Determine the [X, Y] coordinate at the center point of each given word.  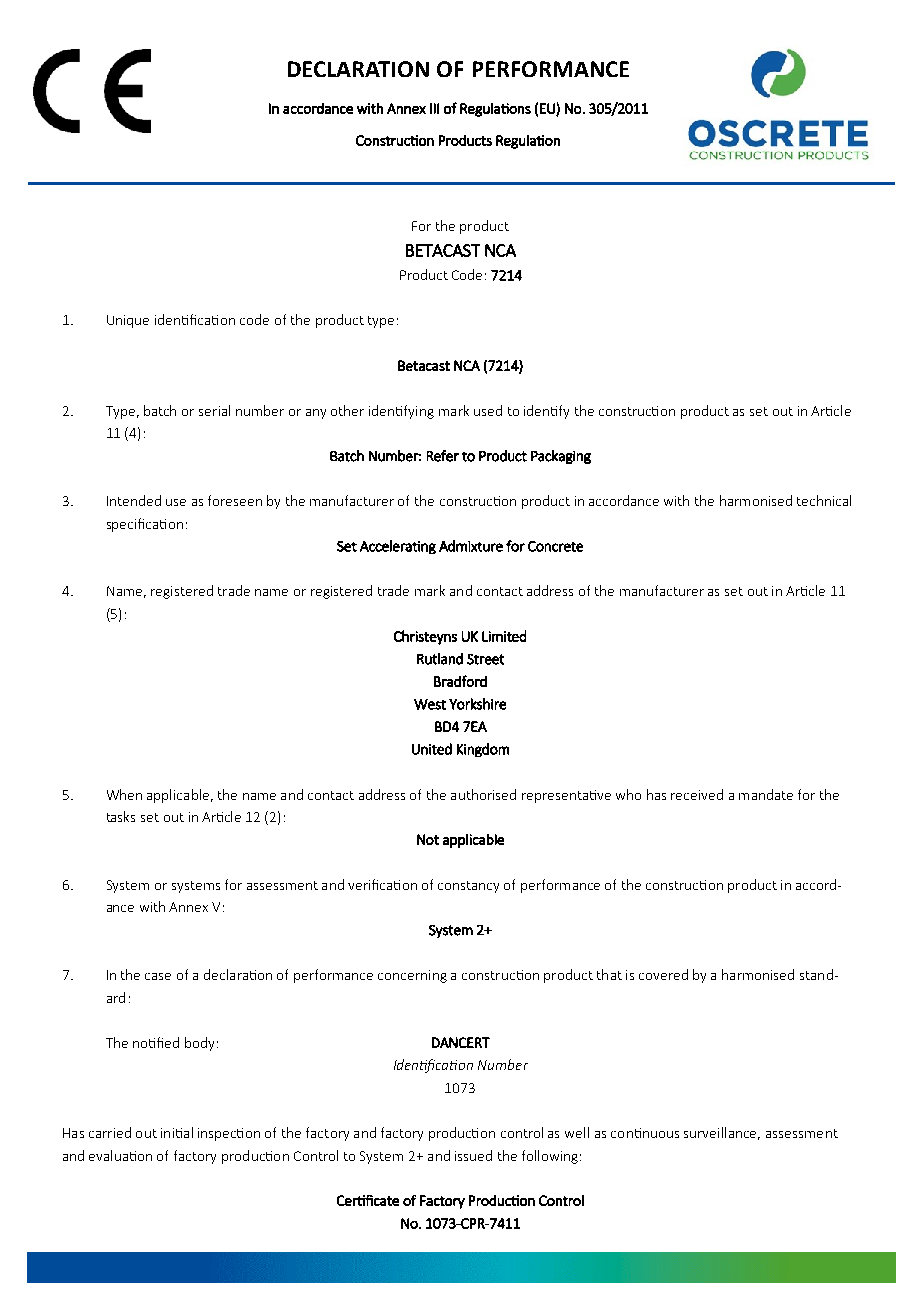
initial [177, 1132]
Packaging [561, 457]
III [434, 108]
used [488, 410]
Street [485, 659]
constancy [468, 887]
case [158, 976]
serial [214, 410]
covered [663, 974]
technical [824, 500]
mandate [766, 794]
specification [145, 525]
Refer [443, 456]
